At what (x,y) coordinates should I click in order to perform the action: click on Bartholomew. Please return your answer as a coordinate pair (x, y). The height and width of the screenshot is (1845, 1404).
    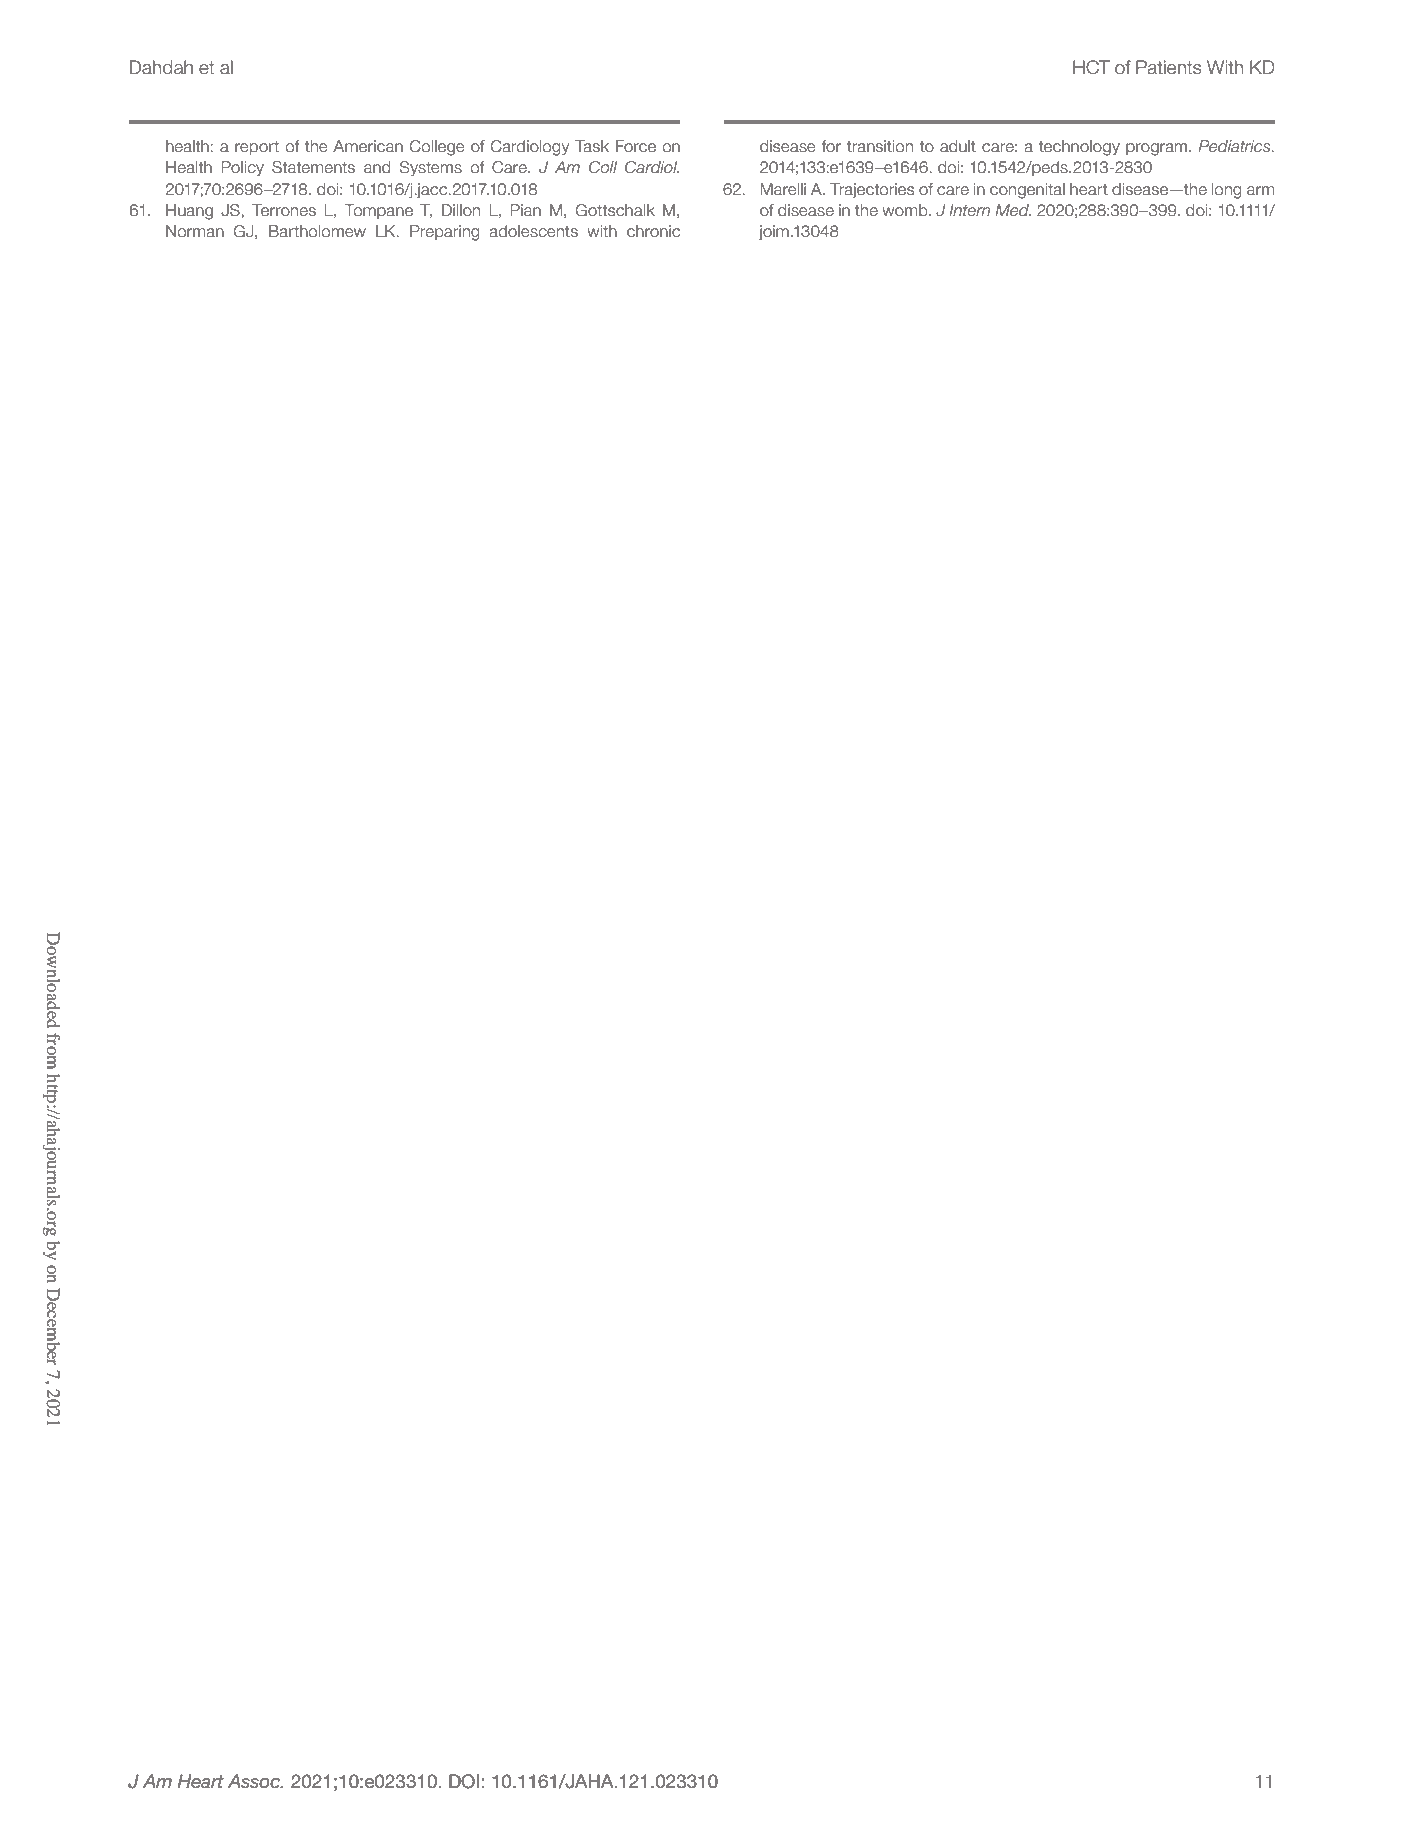
    Looking at the image, I should click on (317, 231).
